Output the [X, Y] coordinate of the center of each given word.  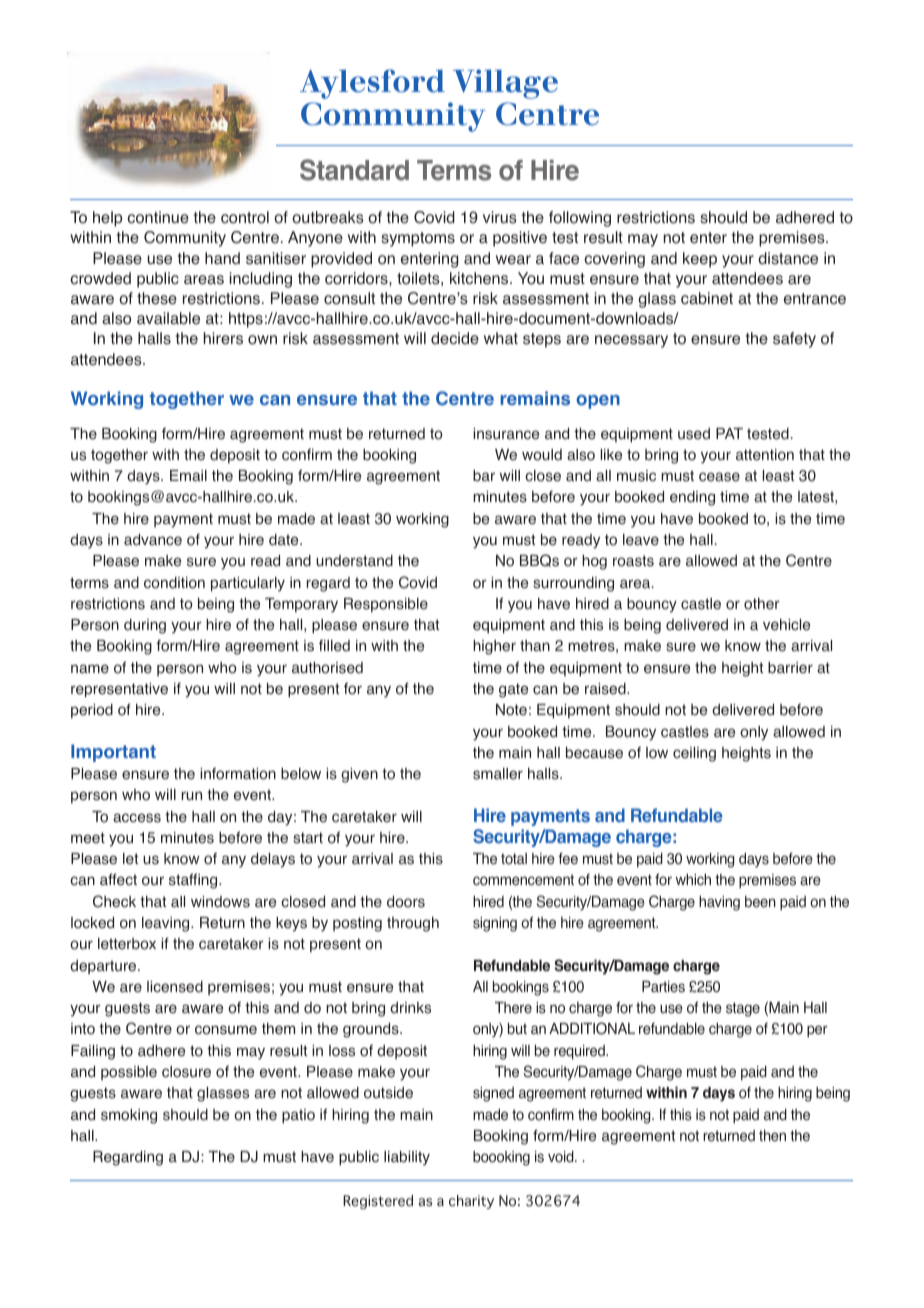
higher [494, 647]
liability [407, 1158]
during [145, 626]
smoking [129, 1116]
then [772, 1136]
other [762, 604]
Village [505, 84]
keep [700, 260]
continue [158, 217]
